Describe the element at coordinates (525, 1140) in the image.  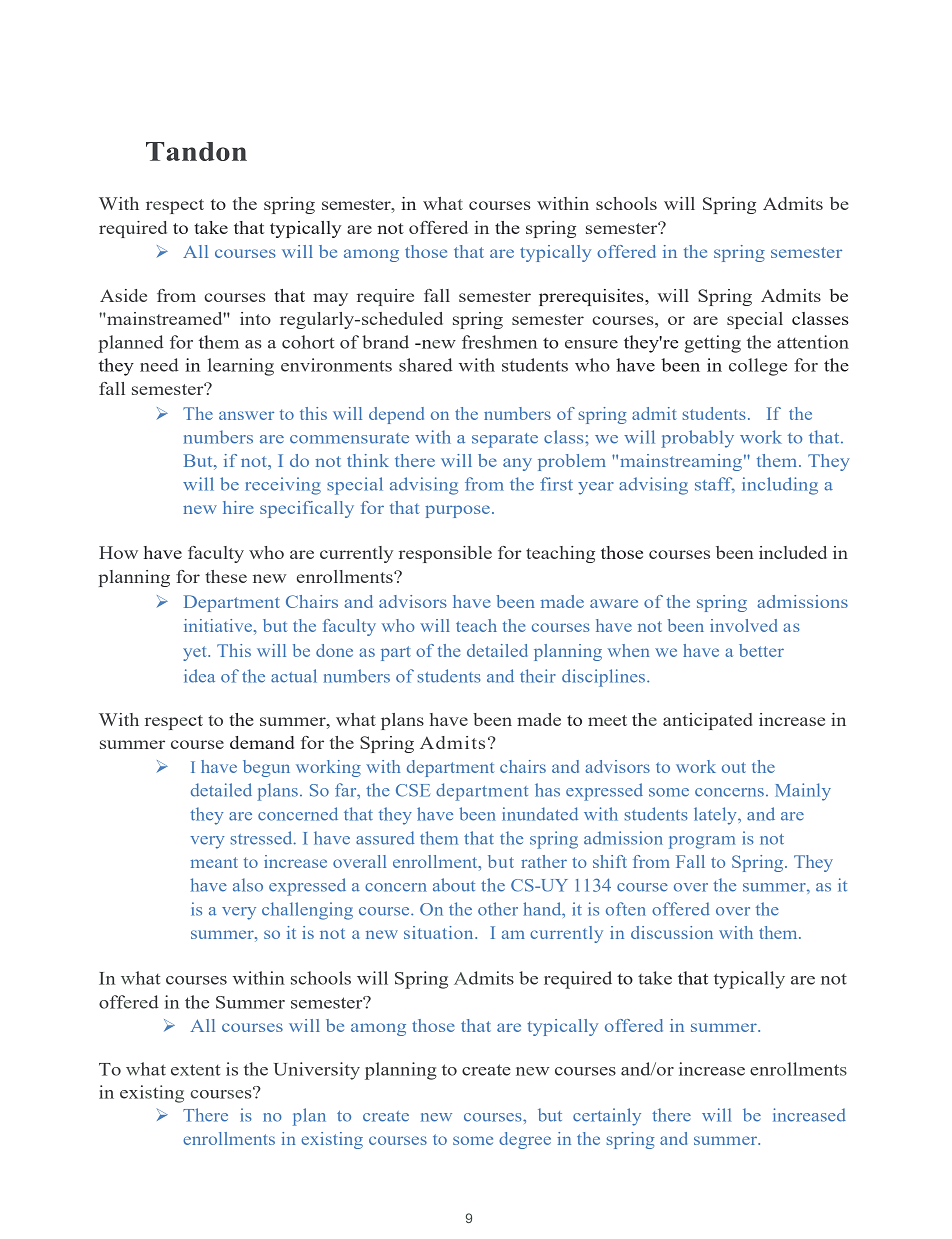
I see `degree` at that location.
